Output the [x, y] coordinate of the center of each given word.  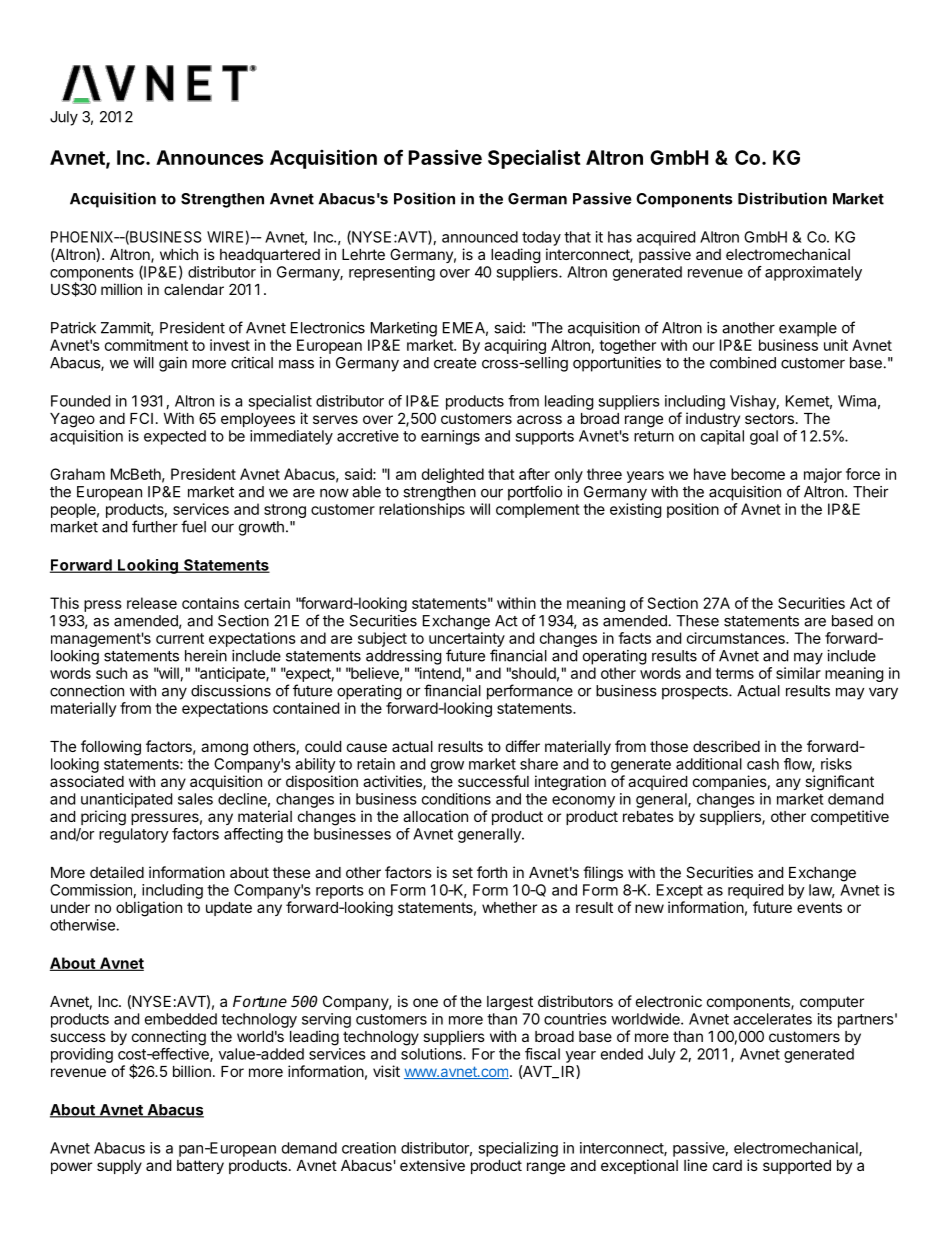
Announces [210, 157]
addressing [404, 657]
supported [797, 1167]
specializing [518, 1149]
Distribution [782, 198]
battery [200, 1167]
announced [480, 237]
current [180, 638]
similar [798, 673]
